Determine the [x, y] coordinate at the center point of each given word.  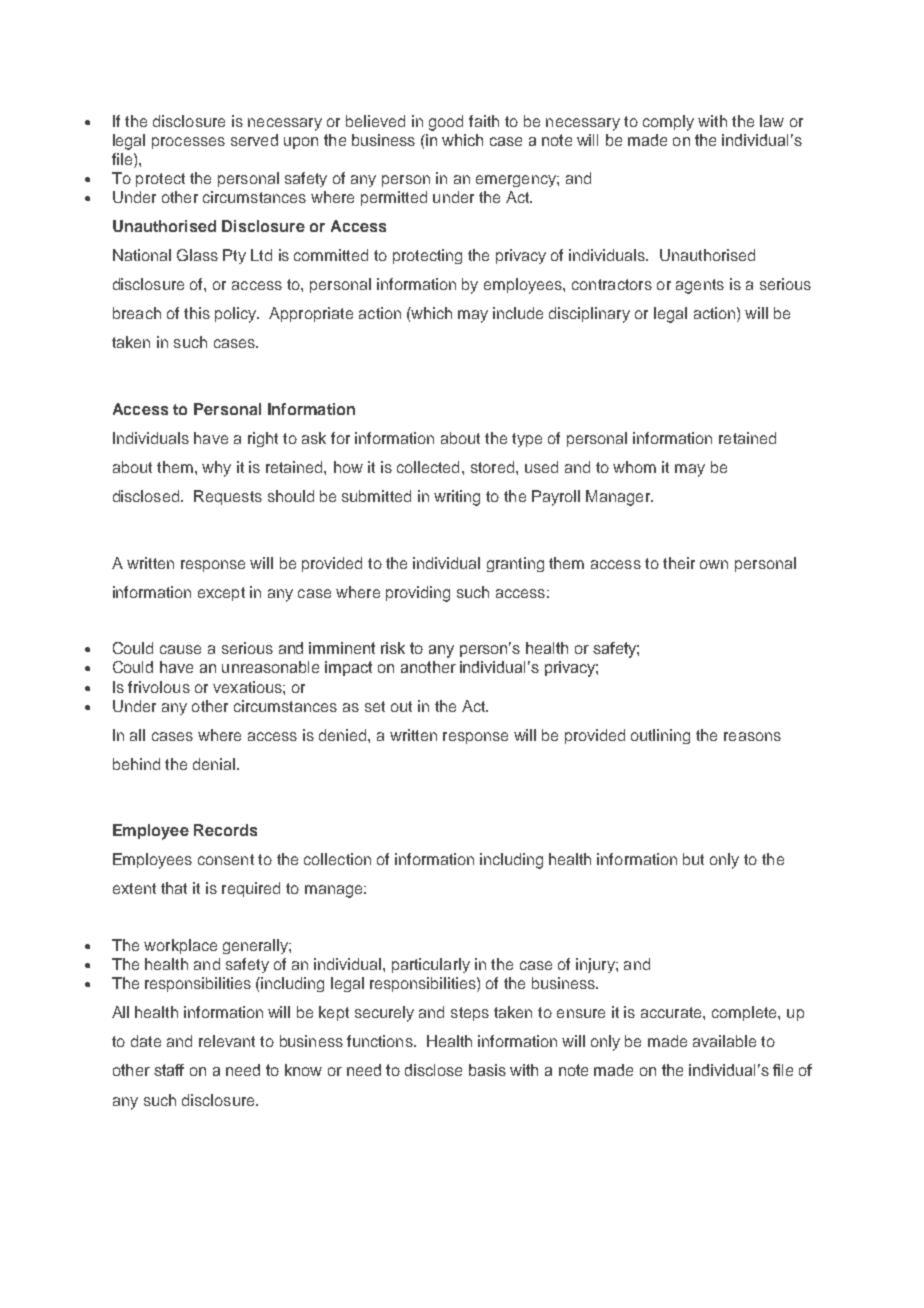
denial [214, 764]
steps [470, 1014]
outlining [660, 736]
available [724, 1041]
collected [428, 467]
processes [188, 143]
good [446, 123]
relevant [227, 1041]
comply [668, 123]
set [375, 706]
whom [634, 467]
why [216, 469]
